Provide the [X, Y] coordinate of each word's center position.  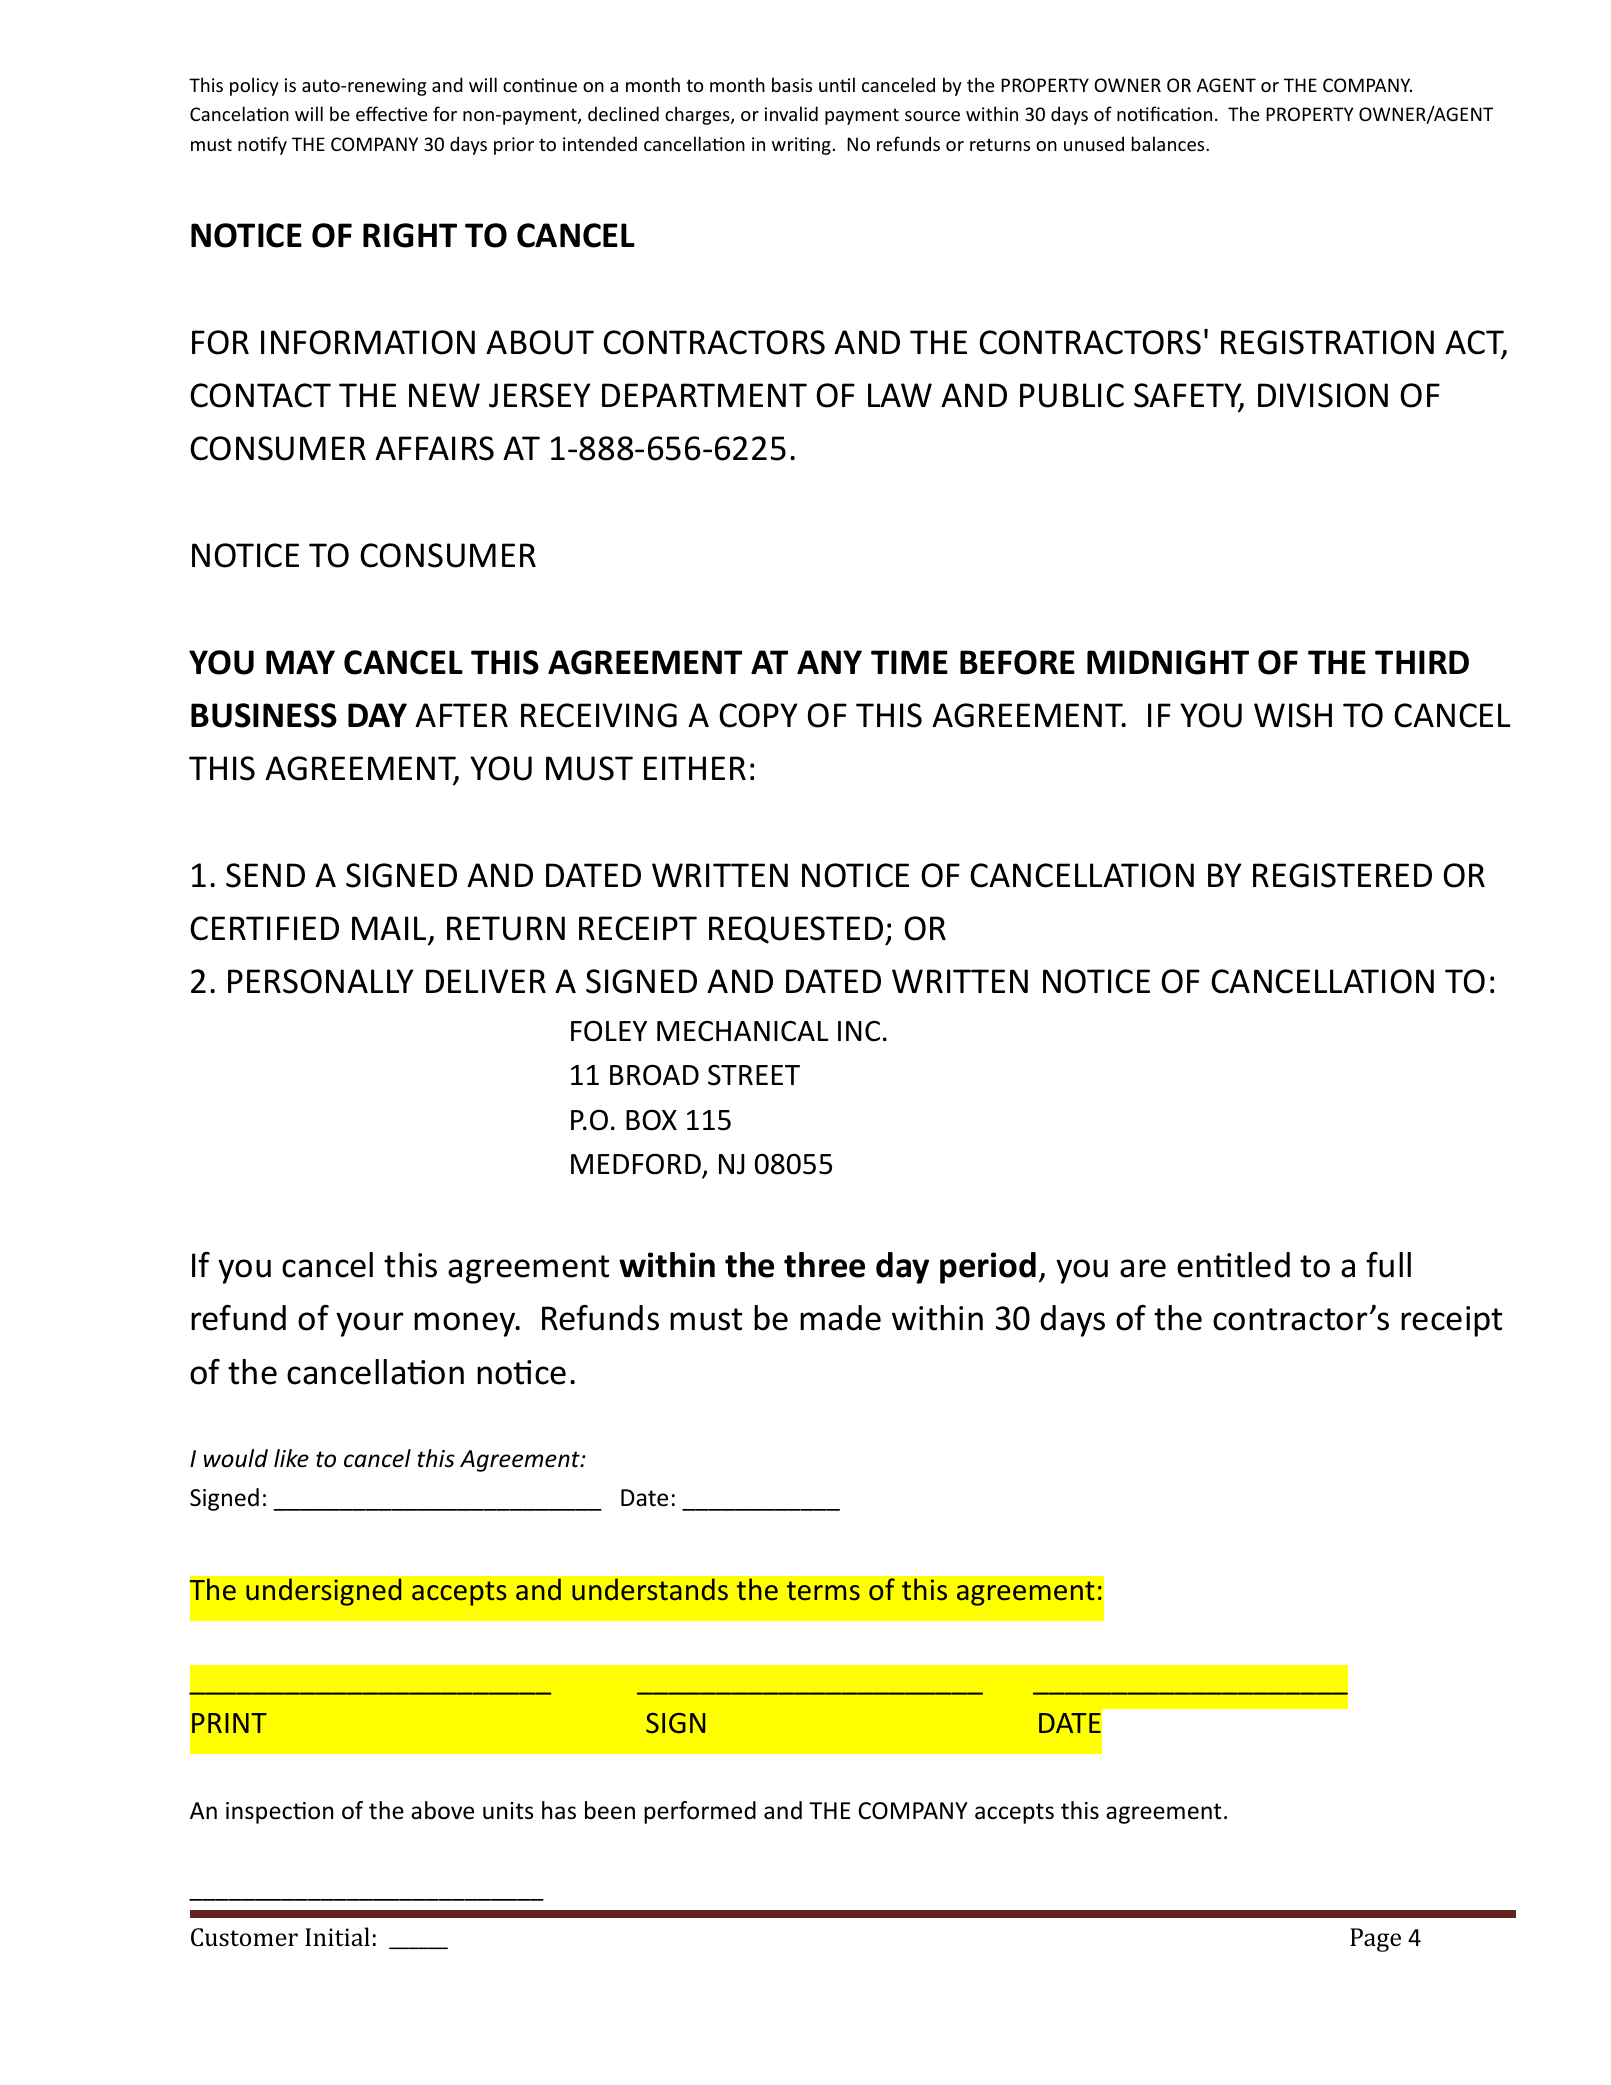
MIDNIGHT [1168, 662]
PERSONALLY [321, 981]
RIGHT [410, 235]
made [840, 1318]
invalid [791, 113]
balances [1169, 143]
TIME [909, 662]
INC [859, 1031]
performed [700, 1812]
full [1388, 1265]
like [291, 1458]
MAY [300, 662]
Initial [337, 1936]
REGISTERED [1342, 875]
